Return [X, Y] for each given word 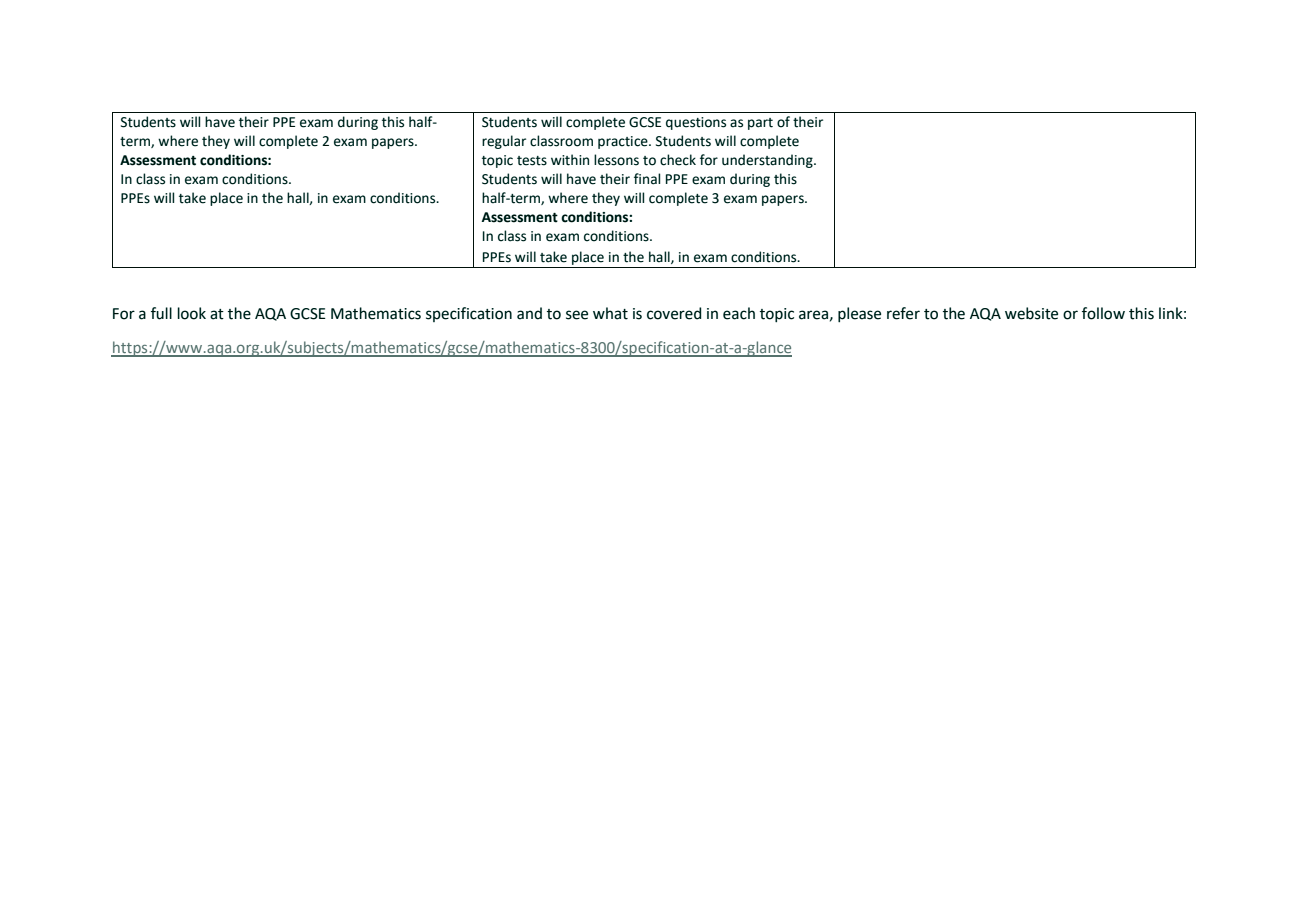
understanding [768, 161]
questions [696, 123]
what [610, 313]
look [192, 313]
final [647, 179]
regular [504, 142]
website [1031, 313]
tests [532, 161]
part [760, 124]
